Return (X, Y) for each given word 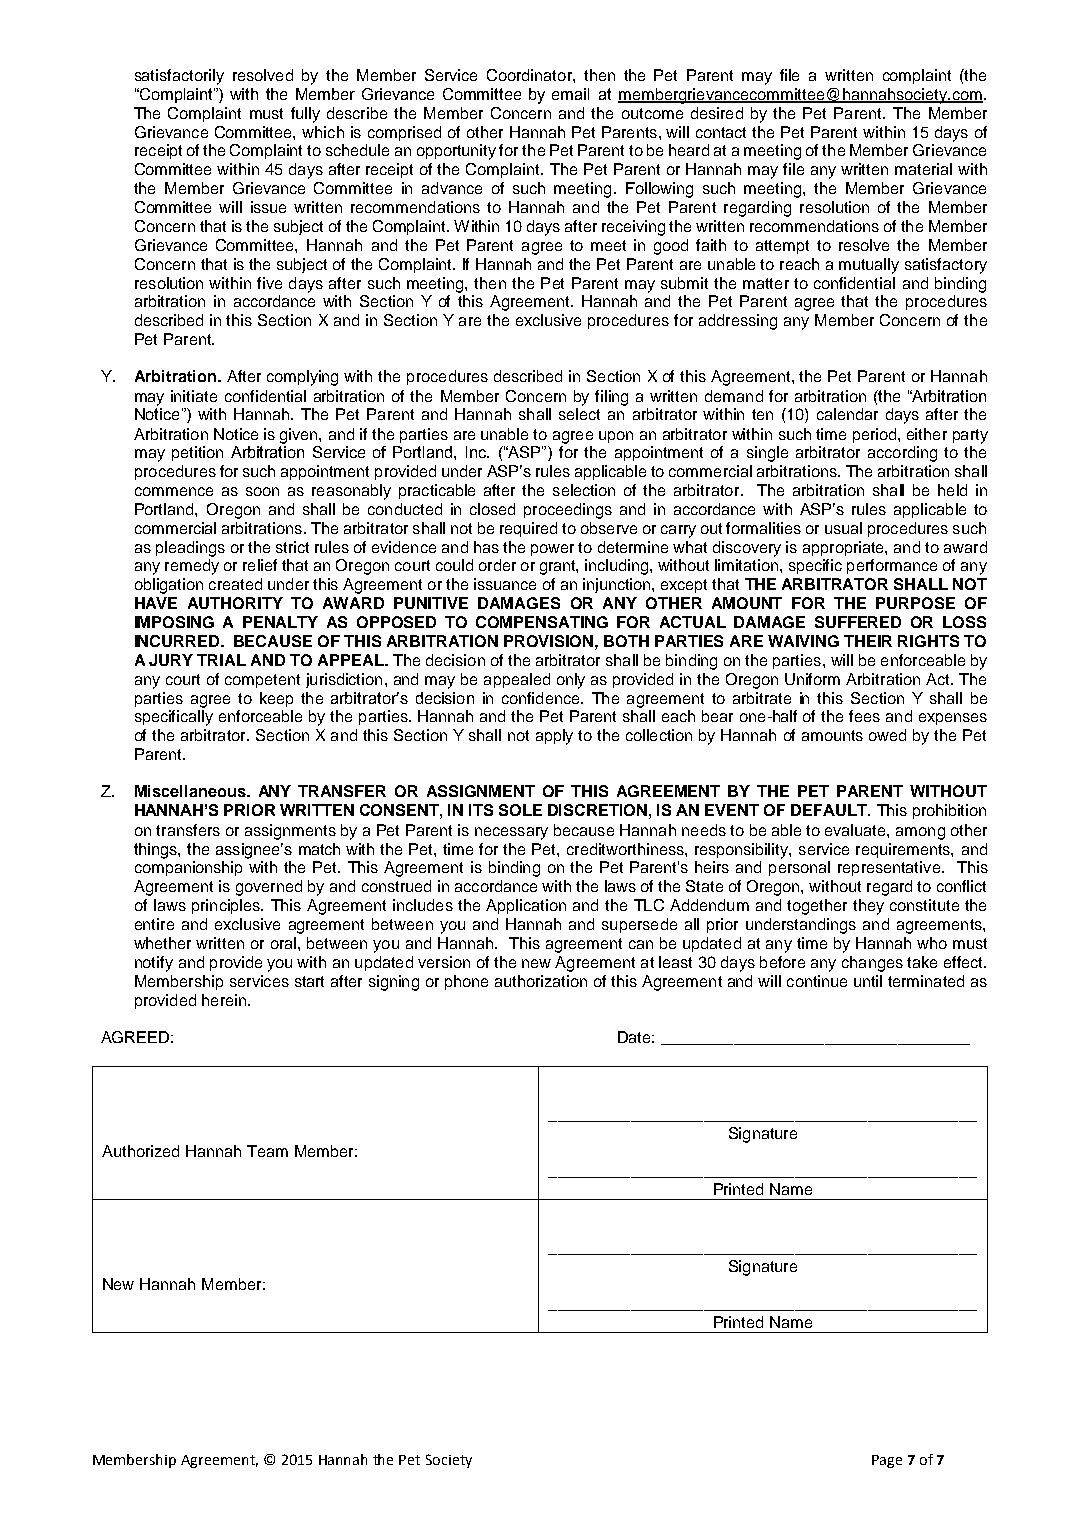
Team (267, 1151)
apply (554, 737)
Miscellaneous (191, 791)
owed (887, 735)
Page (887, 1461)
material (923, 169)
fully (305, 115)
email (570, 94)
